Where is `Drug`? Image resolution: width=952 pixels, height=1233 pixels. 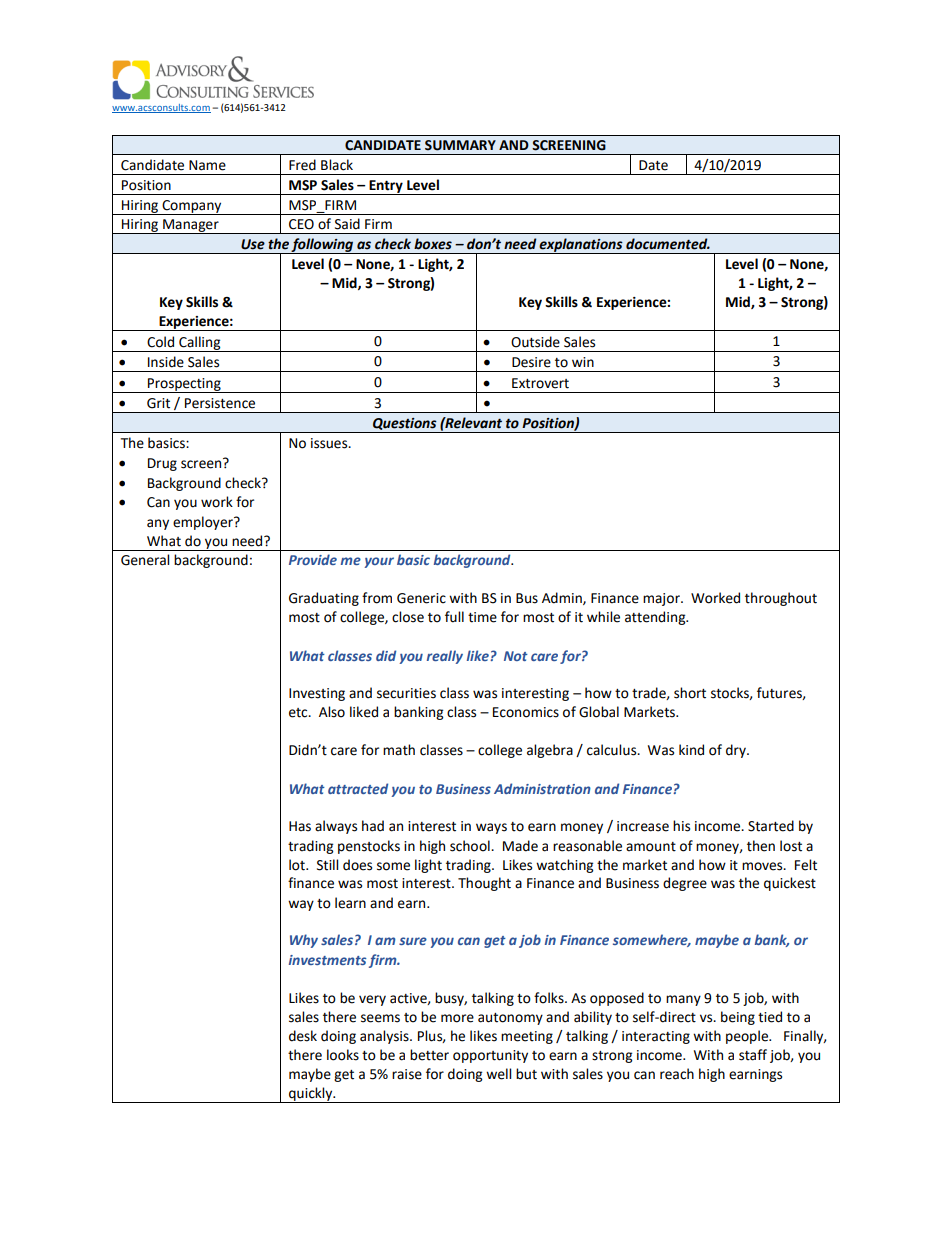 Drug is located at coordinates (162, 464).
